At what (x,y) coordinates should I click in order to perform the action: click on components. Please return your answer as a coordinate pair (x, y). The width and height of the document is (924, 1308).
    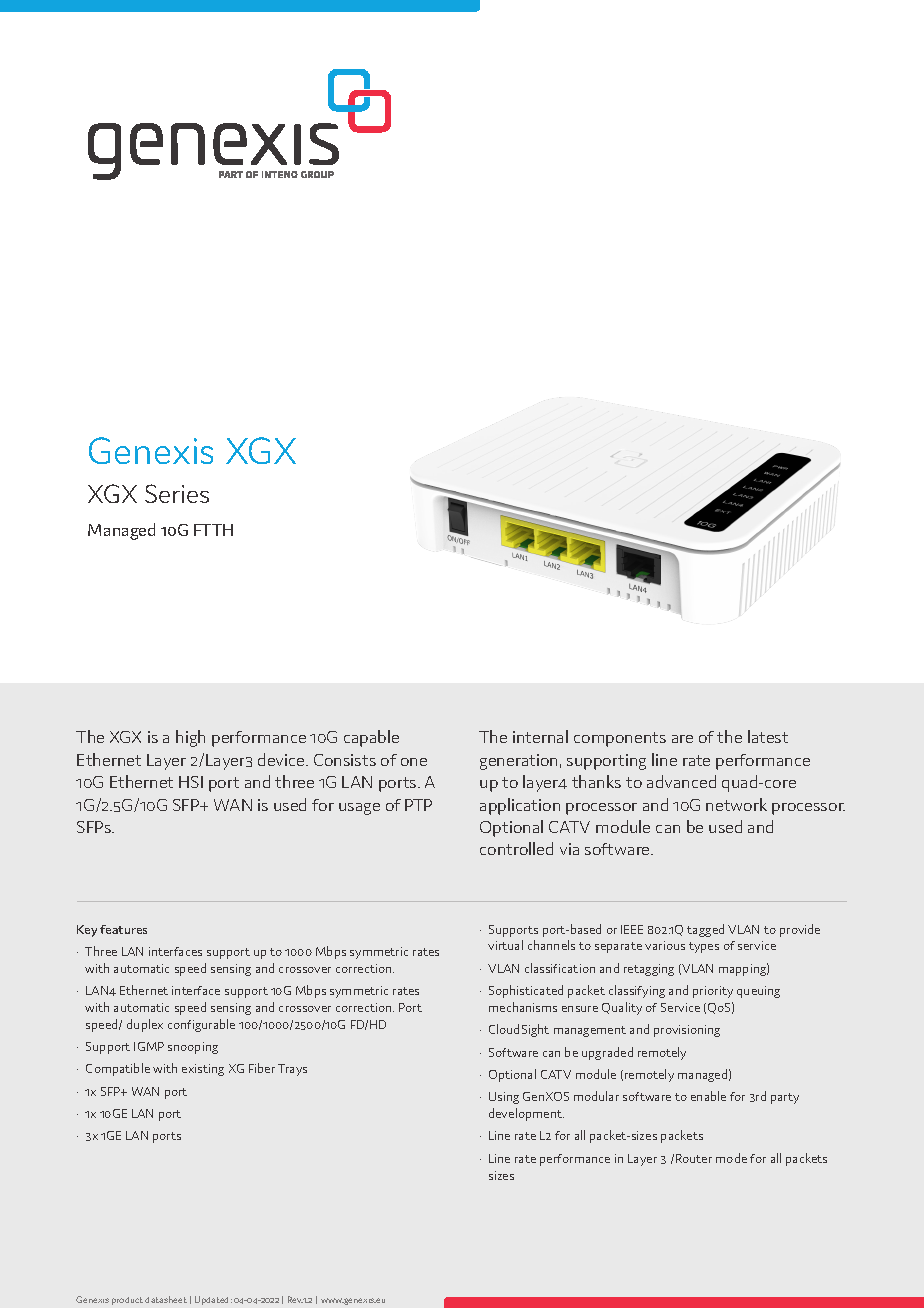
    Looking at the image, I should click on (620, 739).
